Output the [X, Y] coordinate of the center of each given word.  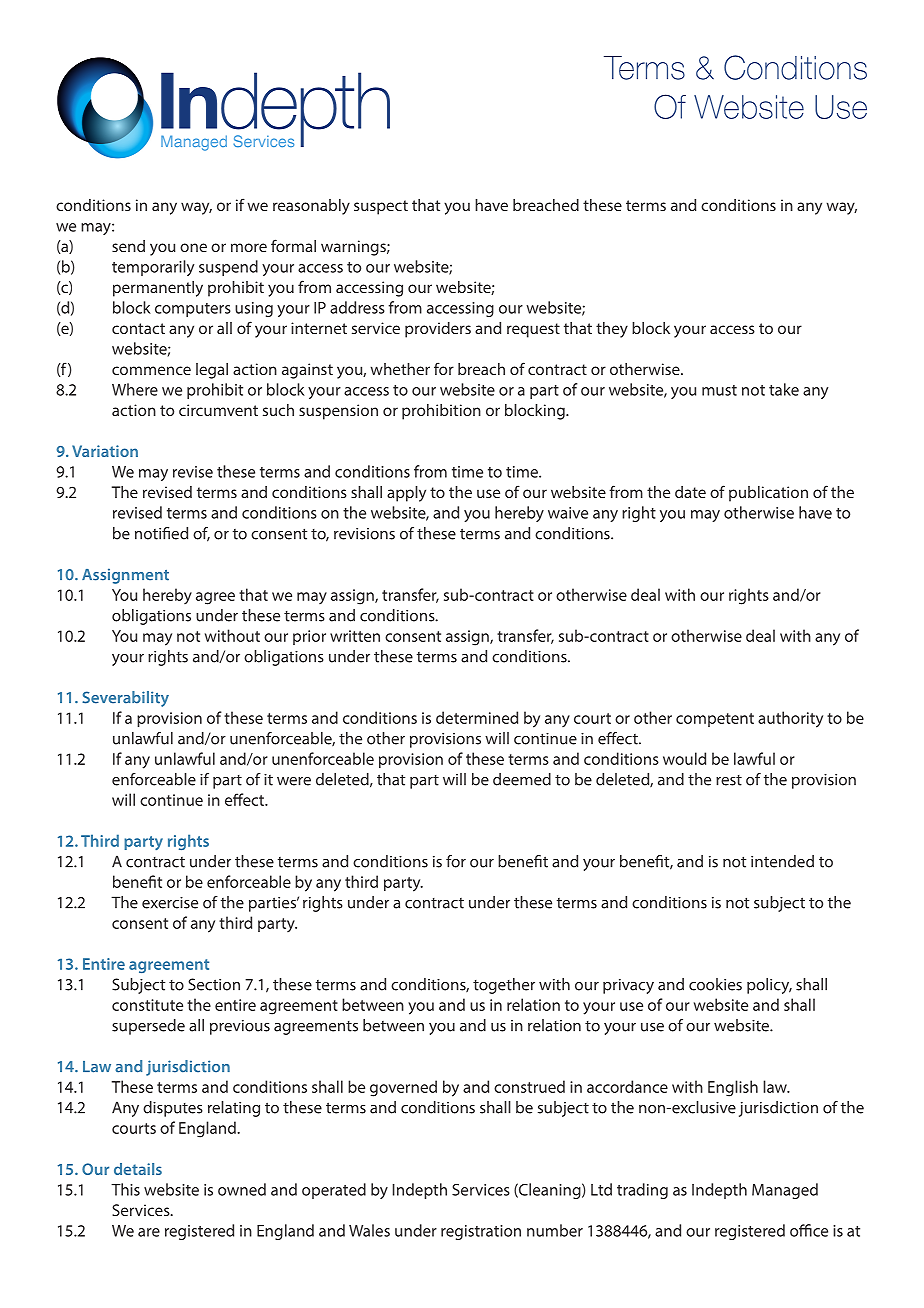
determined [477, 717]
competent [715, 720]
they [612, 330]
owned [242, 1189]
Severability [125, 699]
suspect [381, 207]
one [193, 247]
